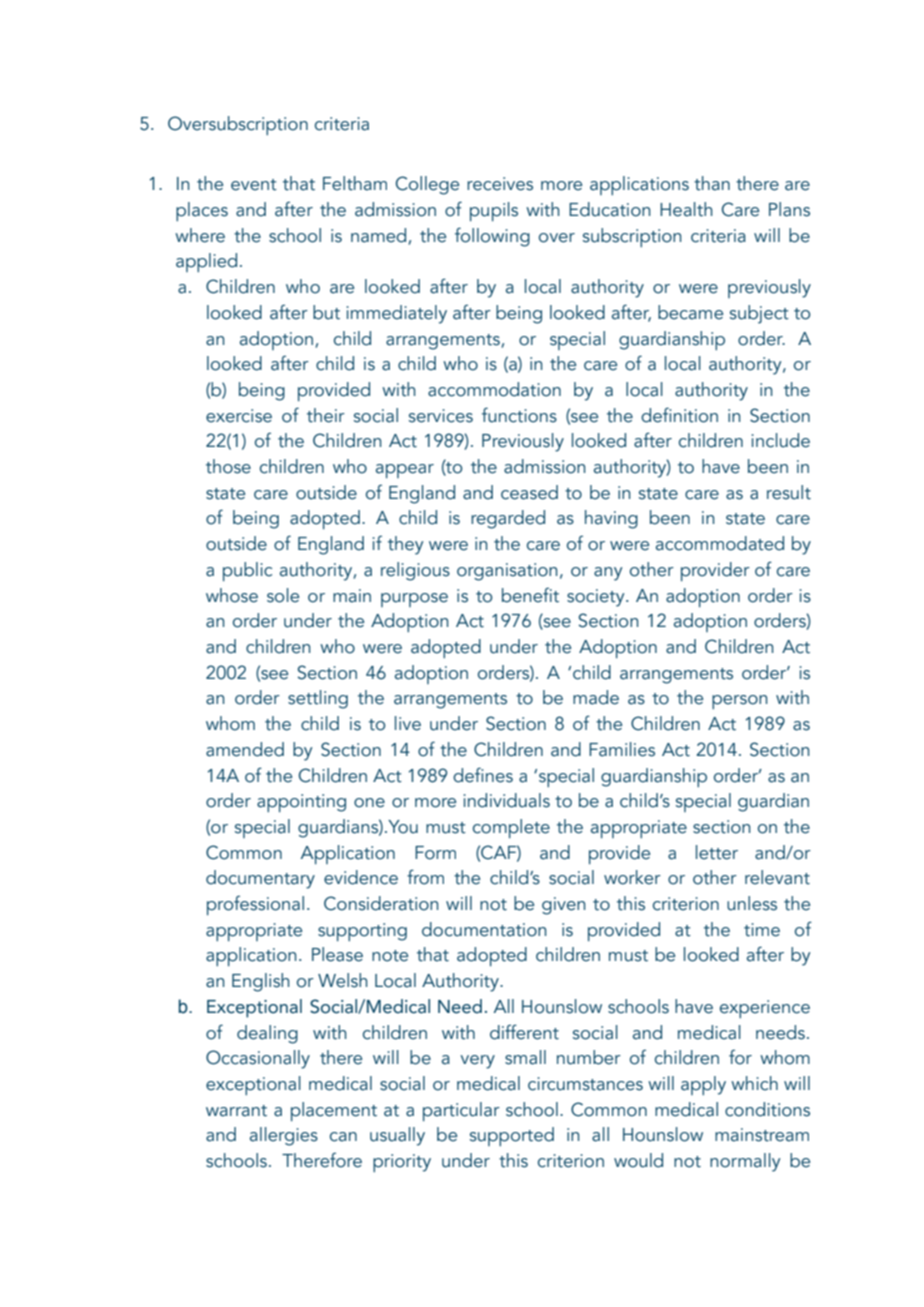  I want to click on allergies, so click(284, 1136).
